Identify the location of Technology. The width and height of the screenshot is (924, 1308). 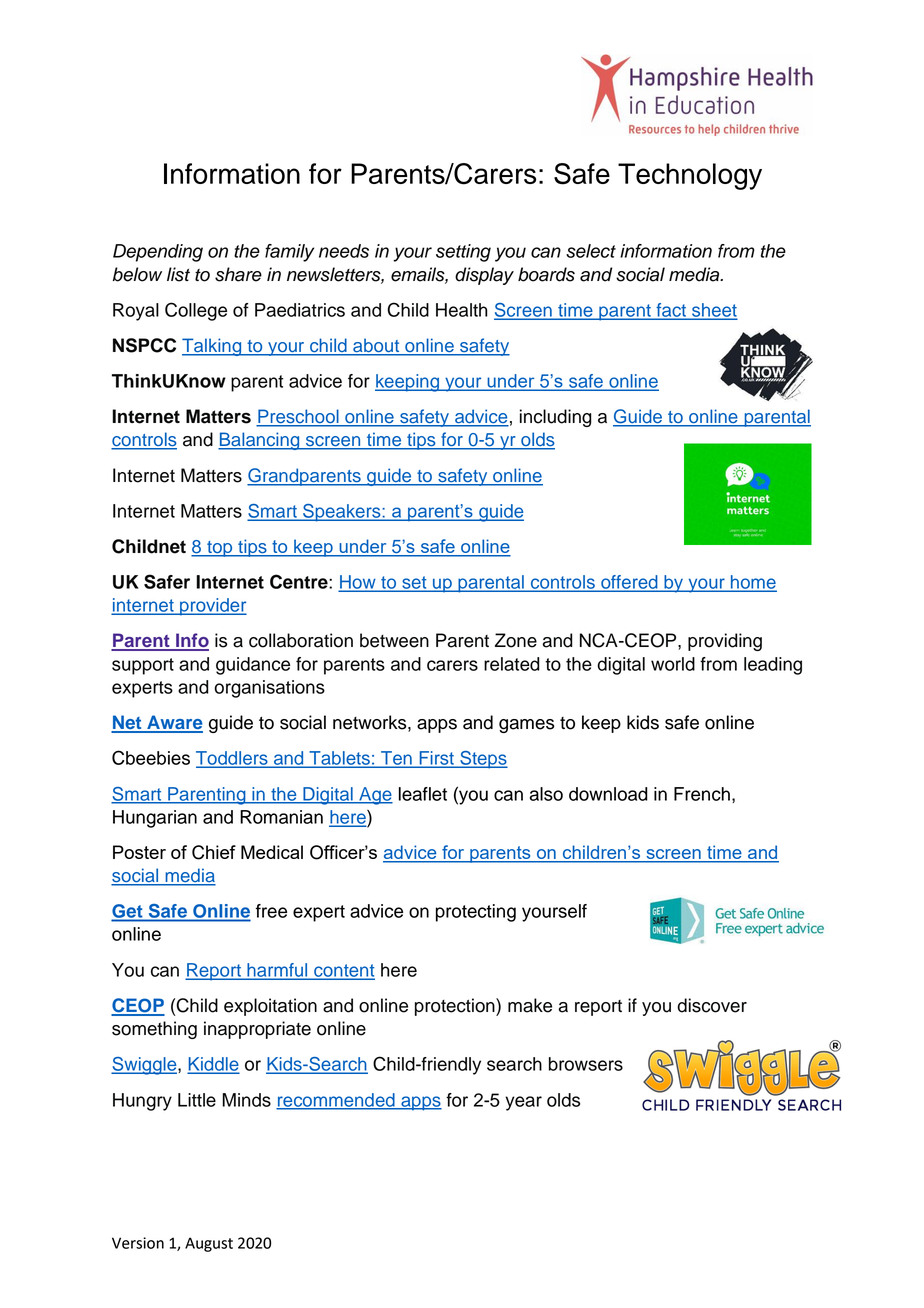
(690, 176).
